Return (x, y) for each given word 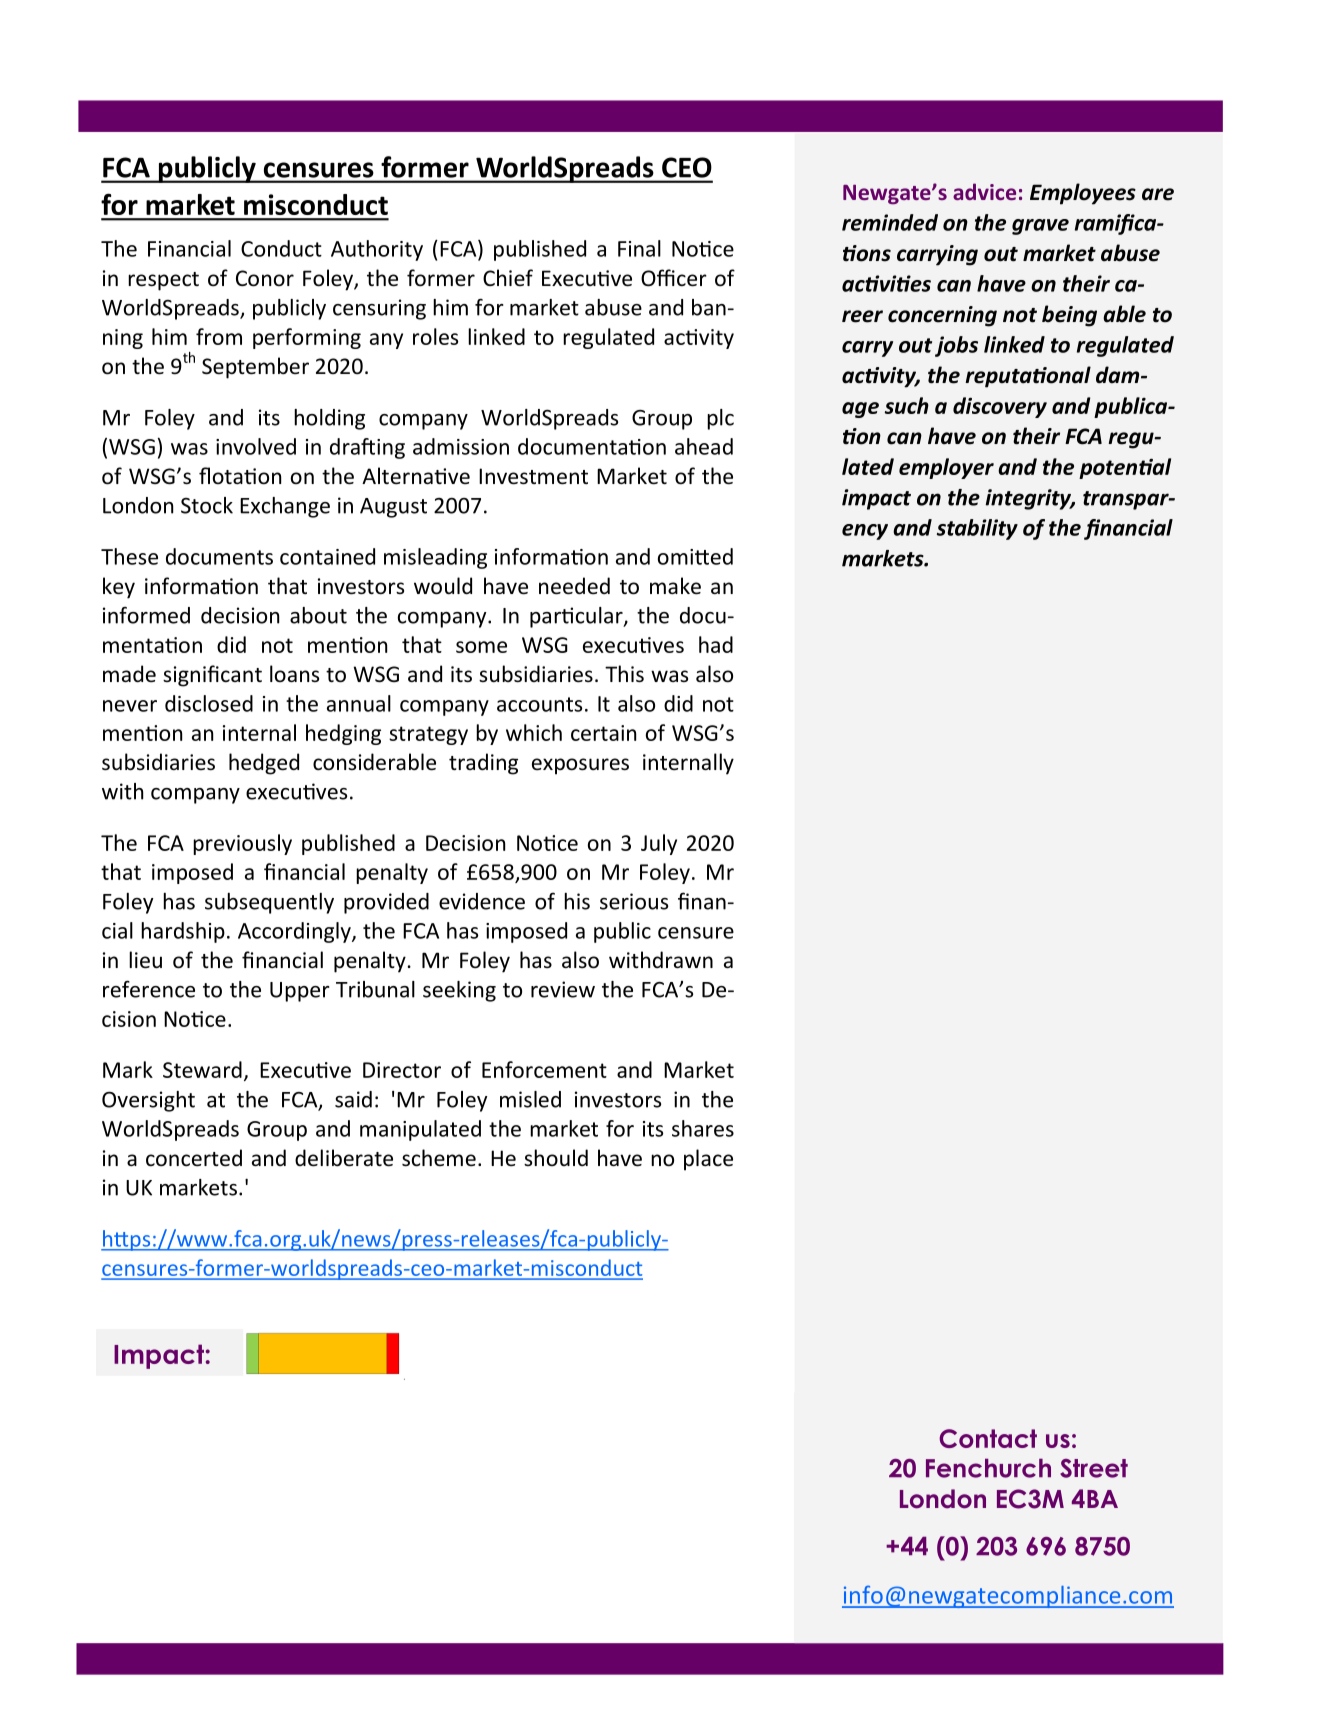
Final (639, 248)
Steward (202, 1069)
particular (577, 617)
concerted (194, 1158)
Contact (988, 1438)
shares (703, 1128)
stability (977, 529)
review (563, 989)
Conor (265, 278)
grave (1040, 227)
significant (212, 676)
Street (1094, 1468)
